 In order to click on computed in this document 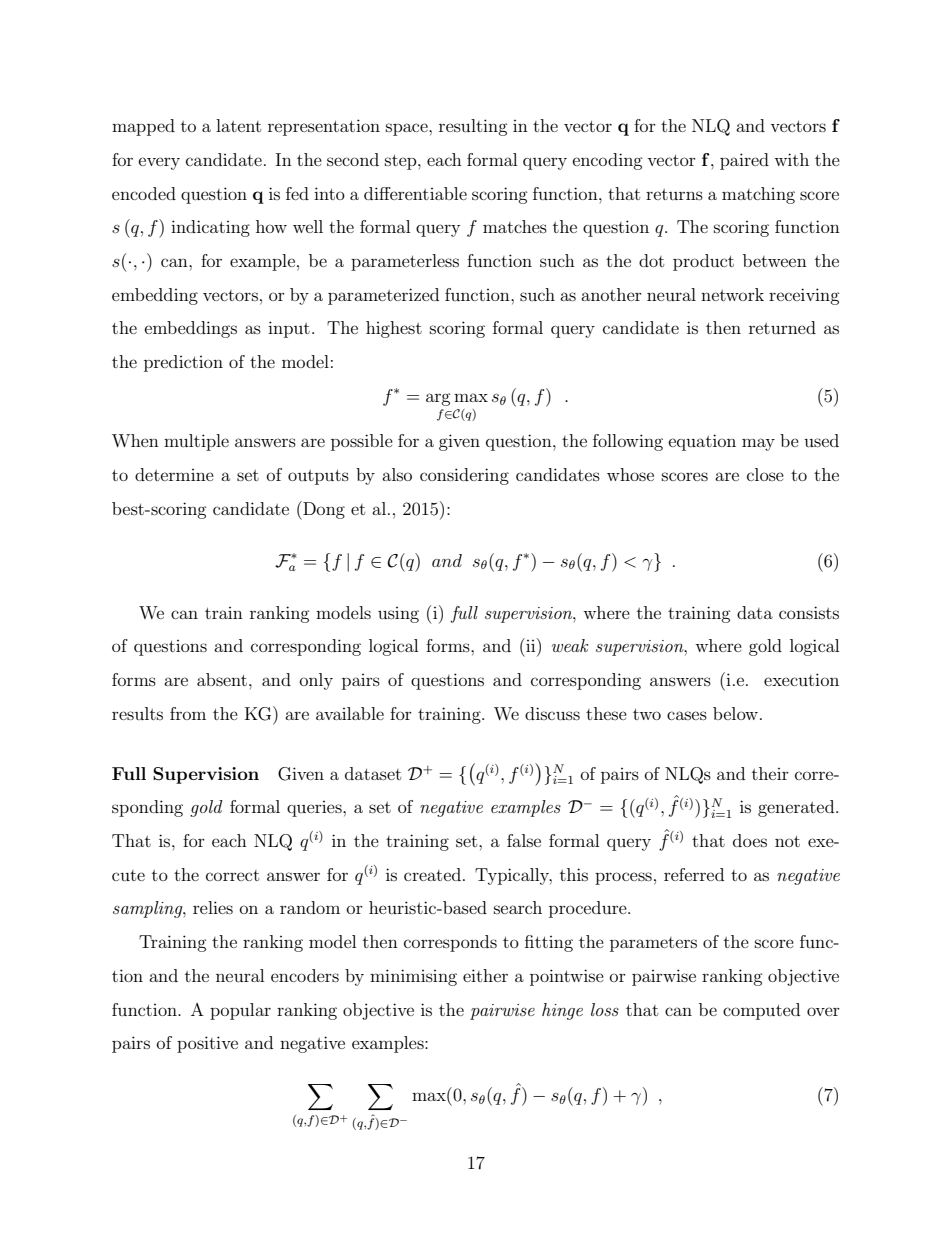, I will do `click(761, 1011)`.
